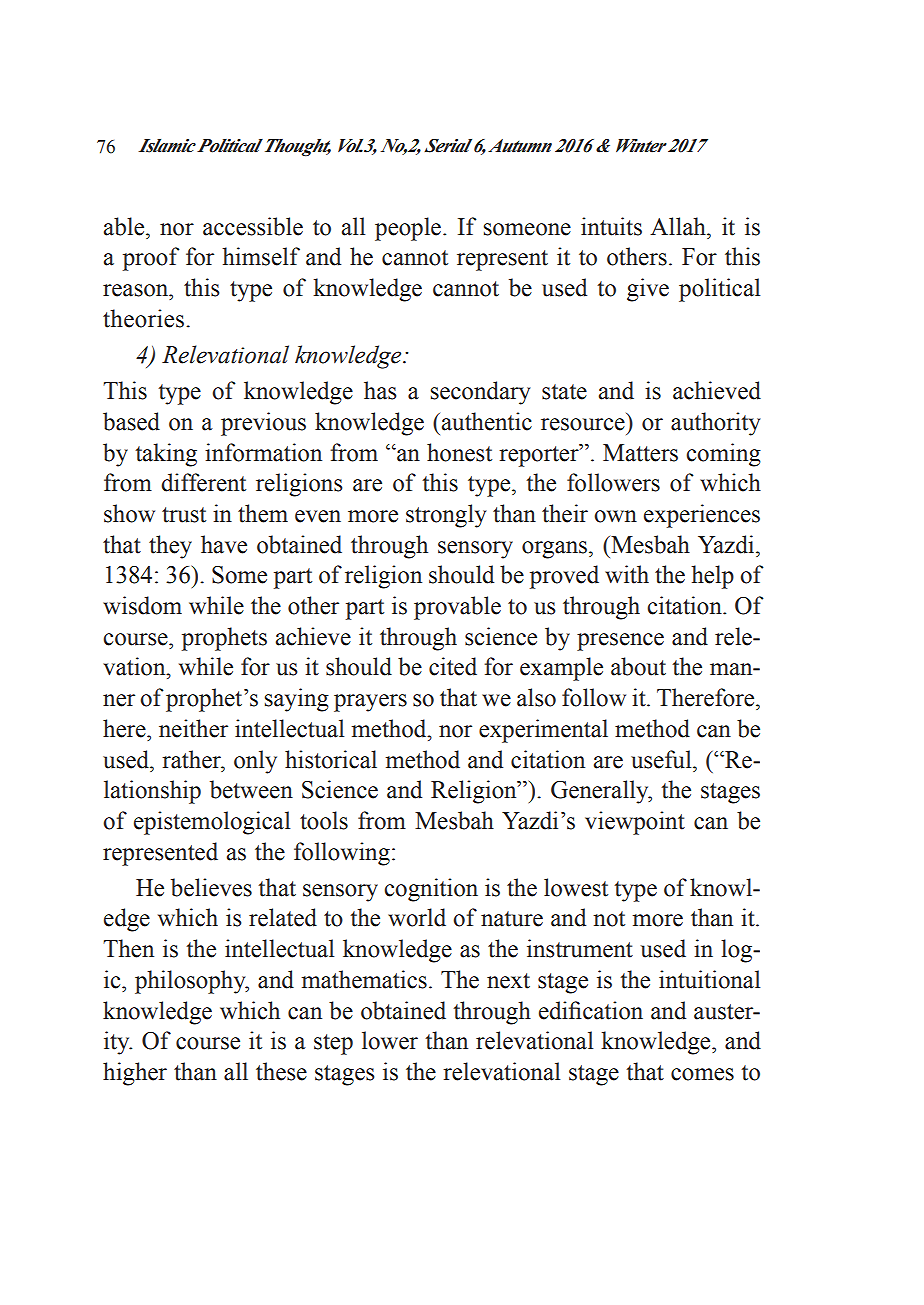 This screenshot has height=1305, width=924. Describe the element at coordinates (453, 666) in the screenshot. I see `cited` at that location.
